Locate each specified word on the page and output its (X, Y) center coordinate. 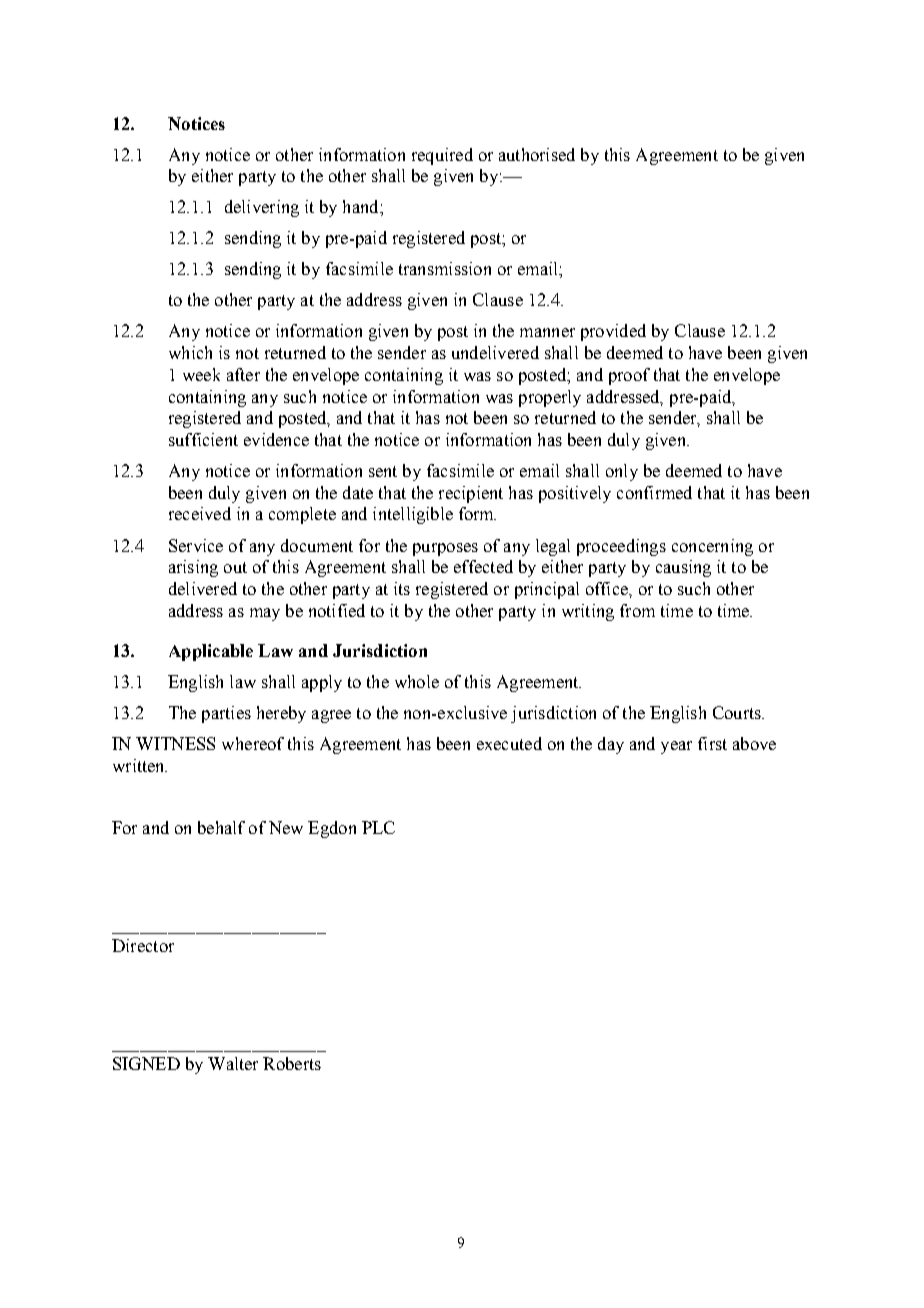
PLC (378, 827)
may (265, 614)
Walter (233, 1063)
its (402, 588)
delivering (262, 208)
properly (550, 398)
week (201, 374)
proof (629, 376)
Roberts (292, 1063)
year (676, 747)
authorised (537, 154)
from (637, 610)
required (442, 156)
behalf (221, 827)
